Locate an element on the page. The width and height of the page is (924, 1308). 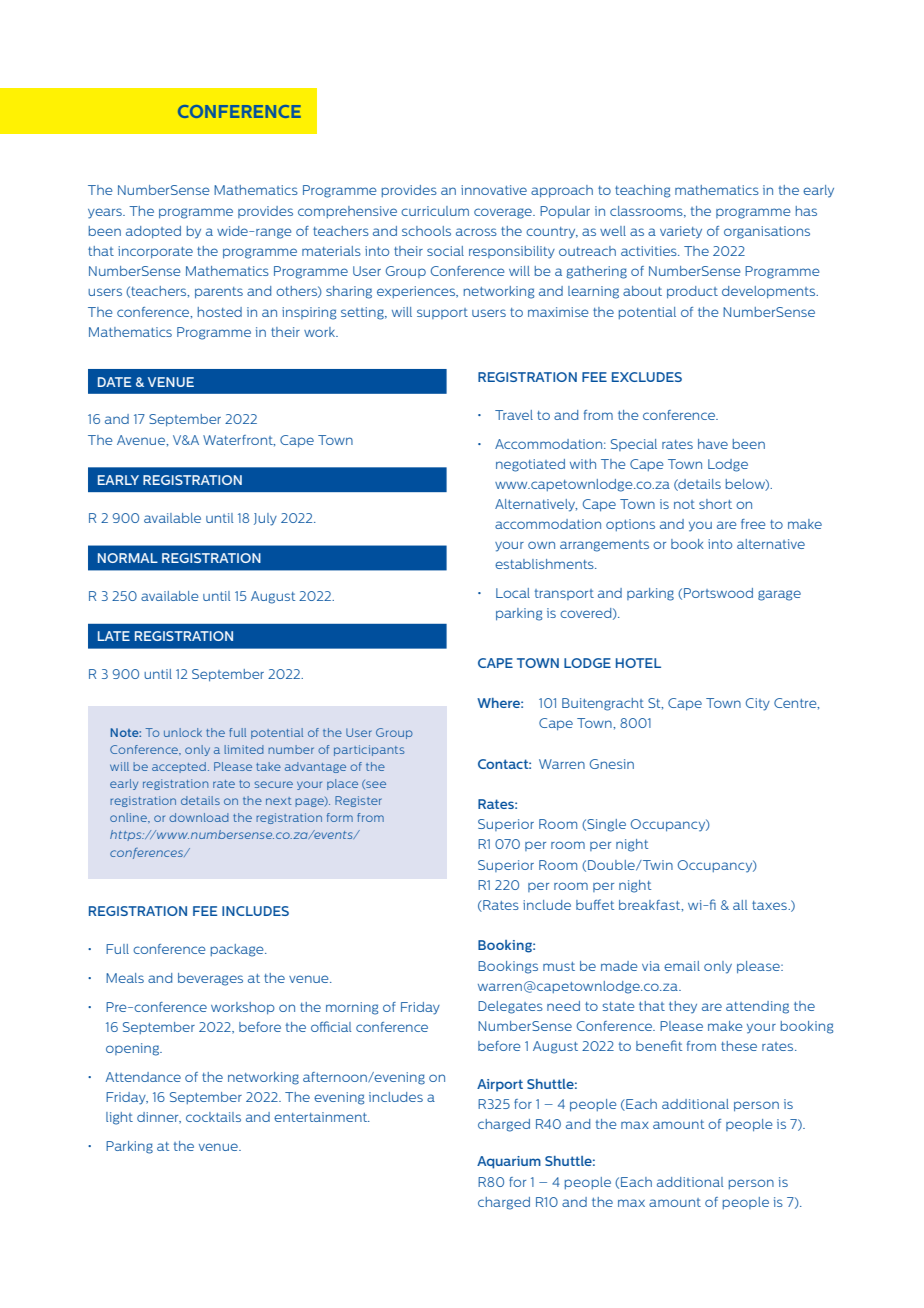
unlock is located at coordinates (183, 732).
